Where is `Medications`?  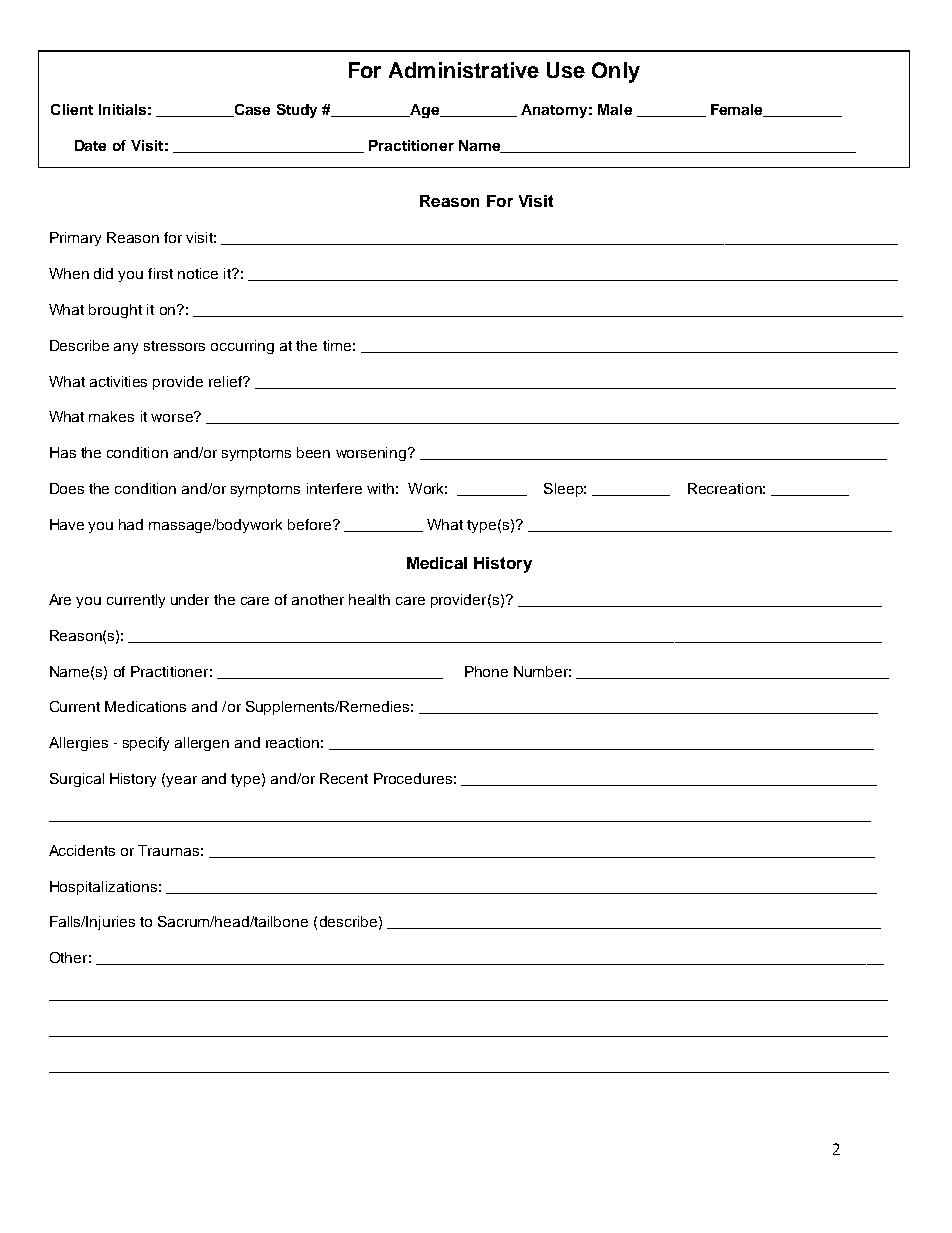 Medications is located at coordinates (145, 706).
